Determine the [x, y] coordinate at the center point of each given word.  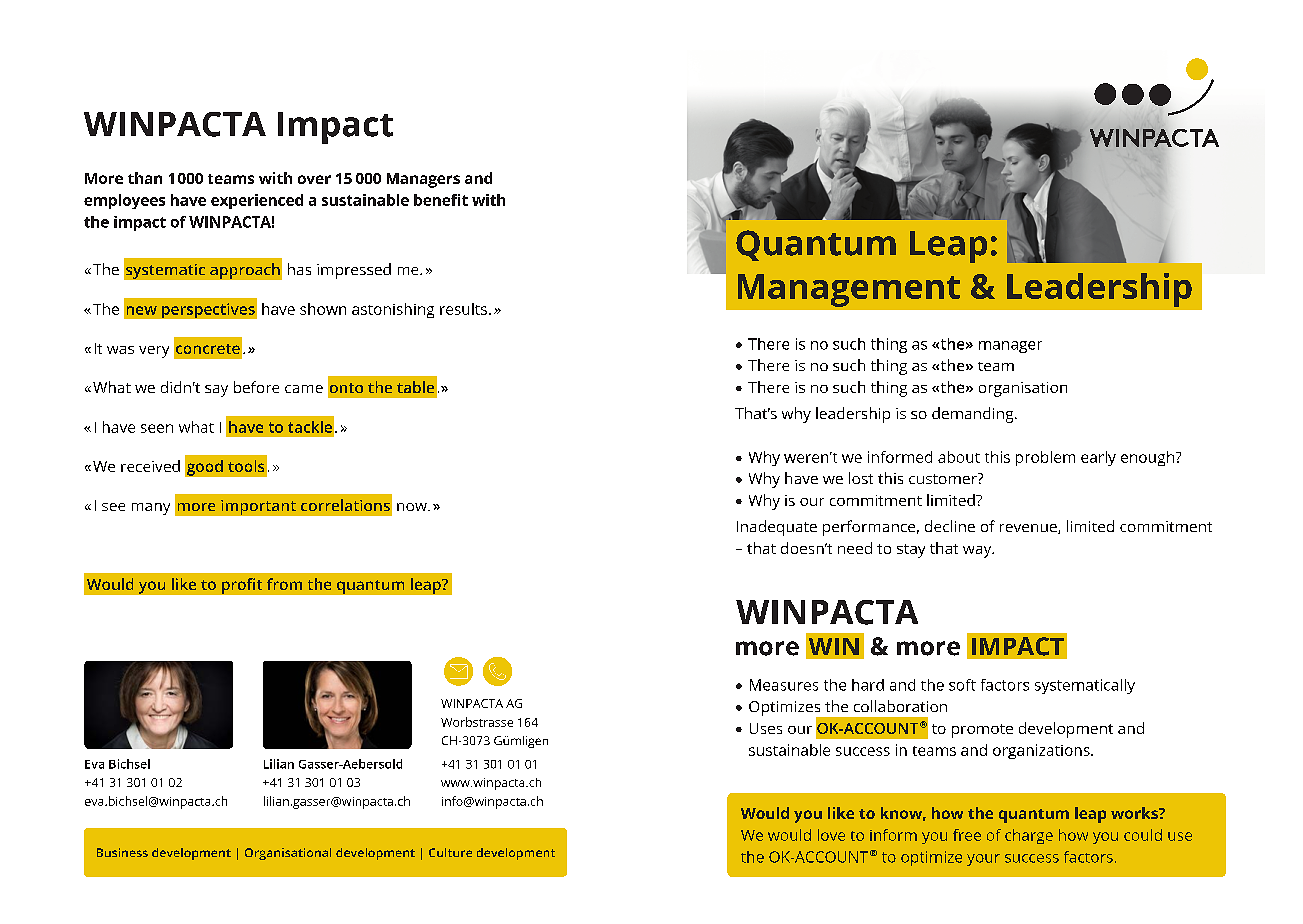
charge [1029, 836]
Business [122, 852]
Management [849, 290]
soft [962, 685]
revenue [1029, 529]
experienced [257, 201]
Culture [450, 852]
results [463, 309]
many [151, 509]
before [256, 387]
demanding [974, 415]
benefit [441, 200]
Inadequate [777, 528]
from [284, 584]
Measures [784, 685]
